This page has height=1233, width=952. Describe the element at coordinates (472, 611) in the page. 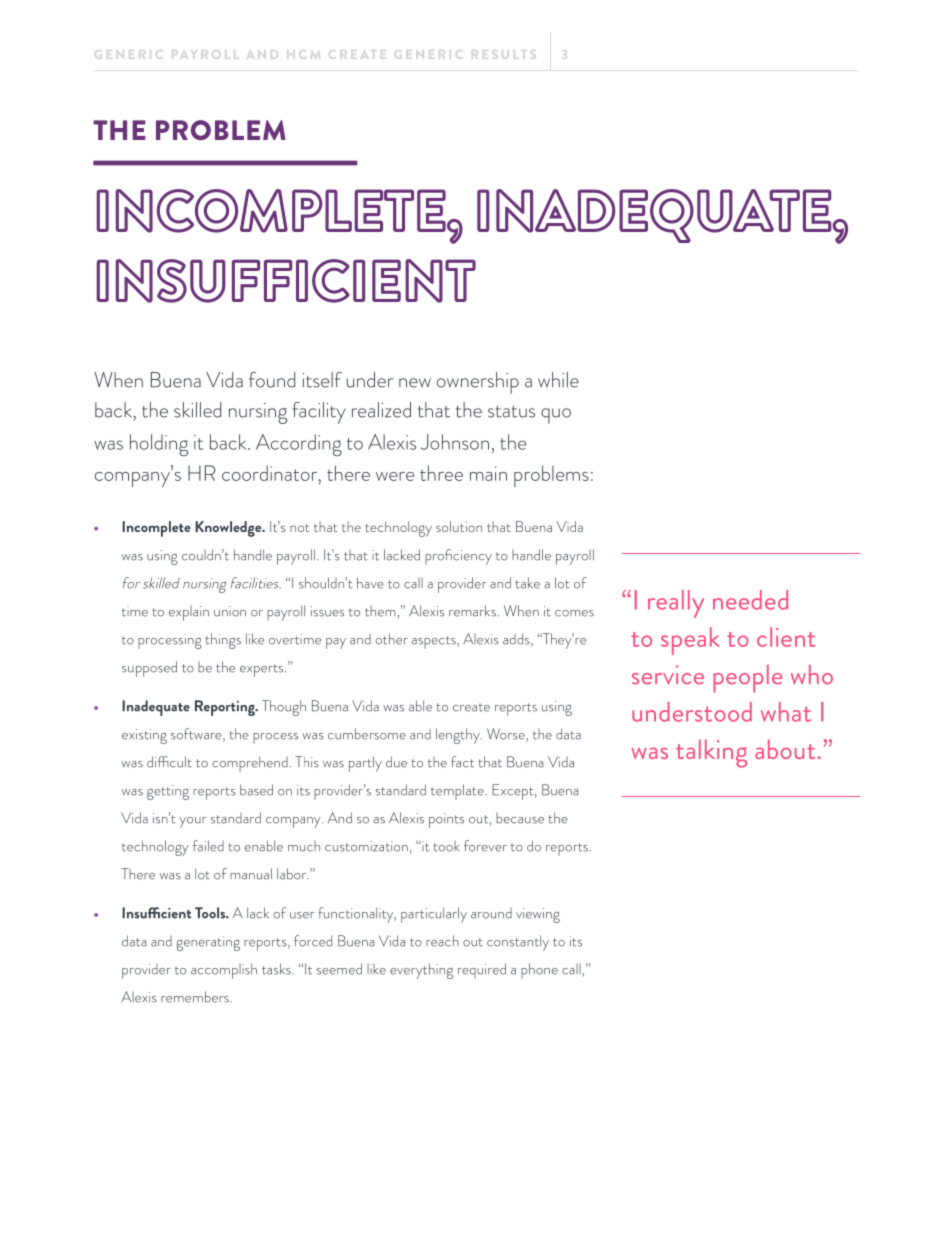

I see `remarks` at that location.
